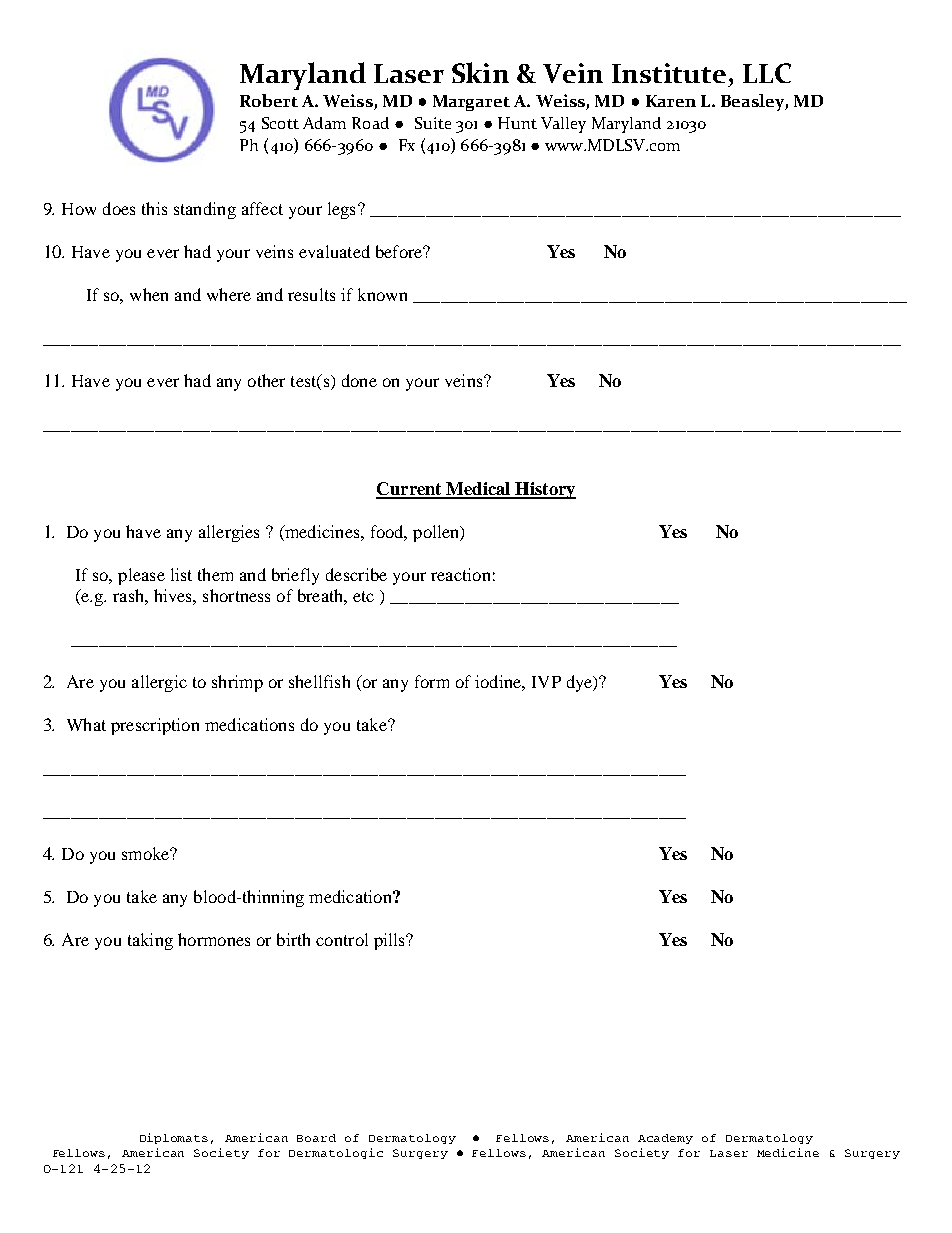 The height and width of the document is (1233, 952). Describe the element at coordinates (174, 1138) in the document. I see `Diplomats` at that location.
